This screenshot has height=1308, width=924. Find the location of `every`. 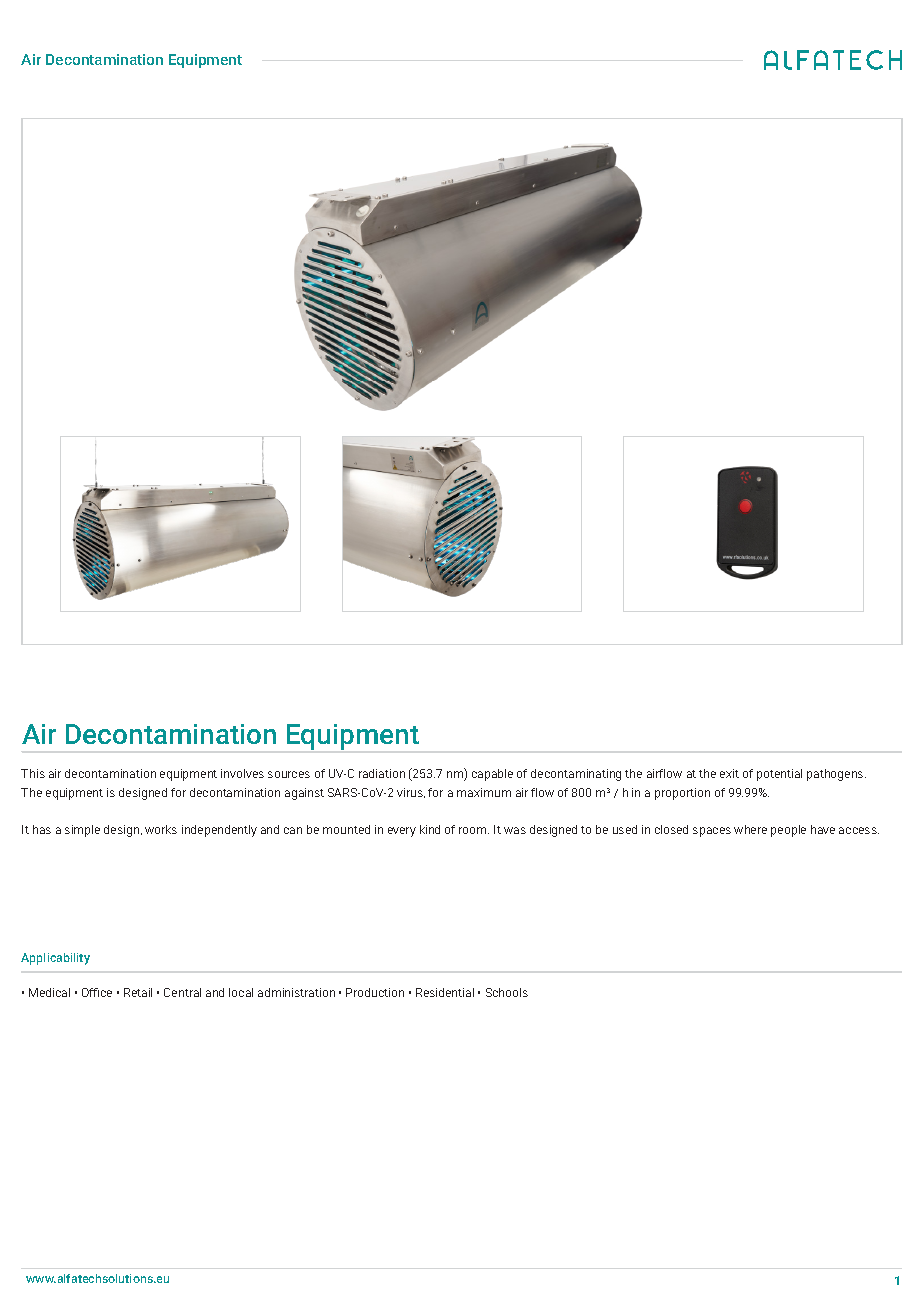

every is located at coordinates (402, 832).
